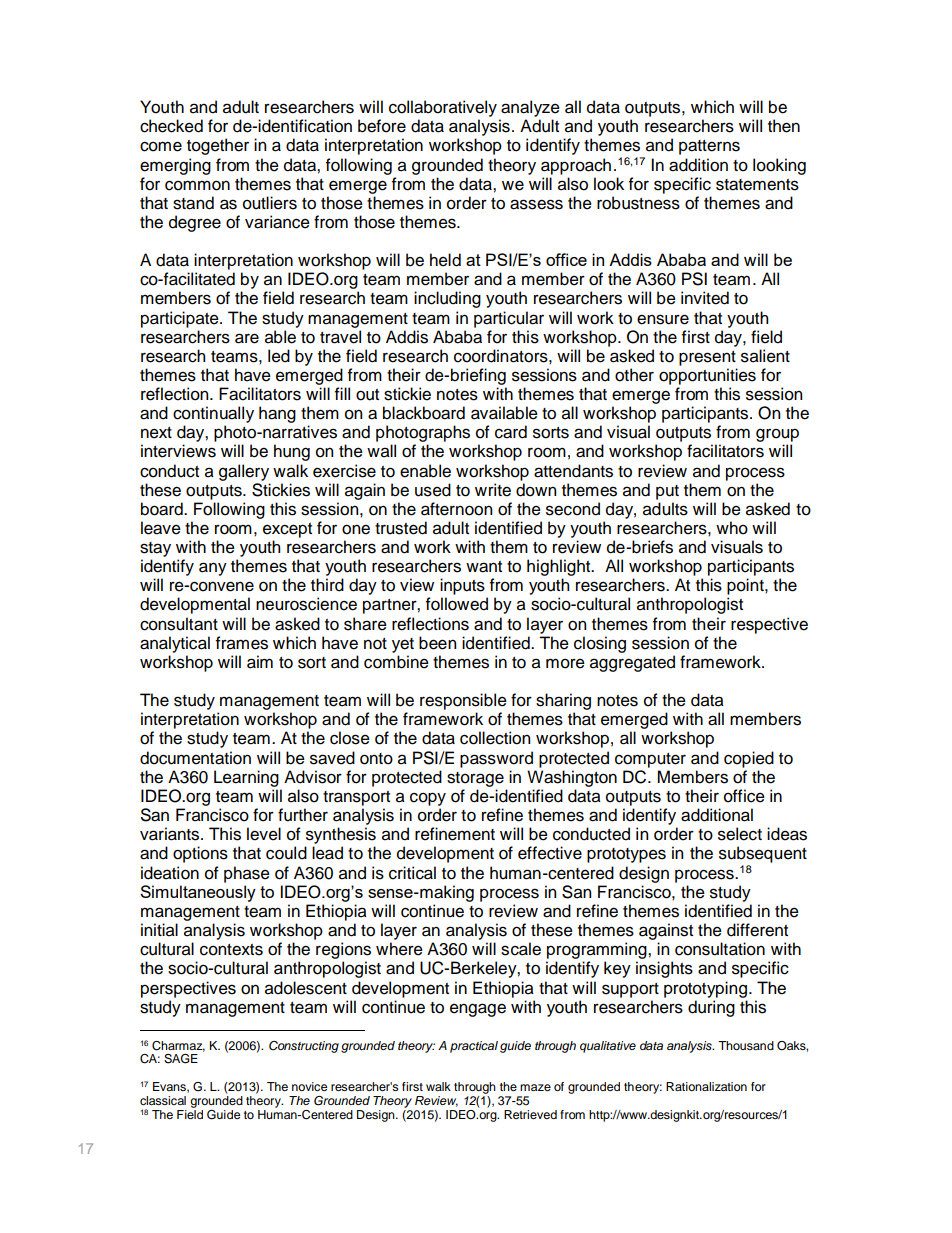 The height and width of the image is (1233, 952). Describe the element at coordinates (706, 1086) in the image. I see `Rationalization` at that location.
